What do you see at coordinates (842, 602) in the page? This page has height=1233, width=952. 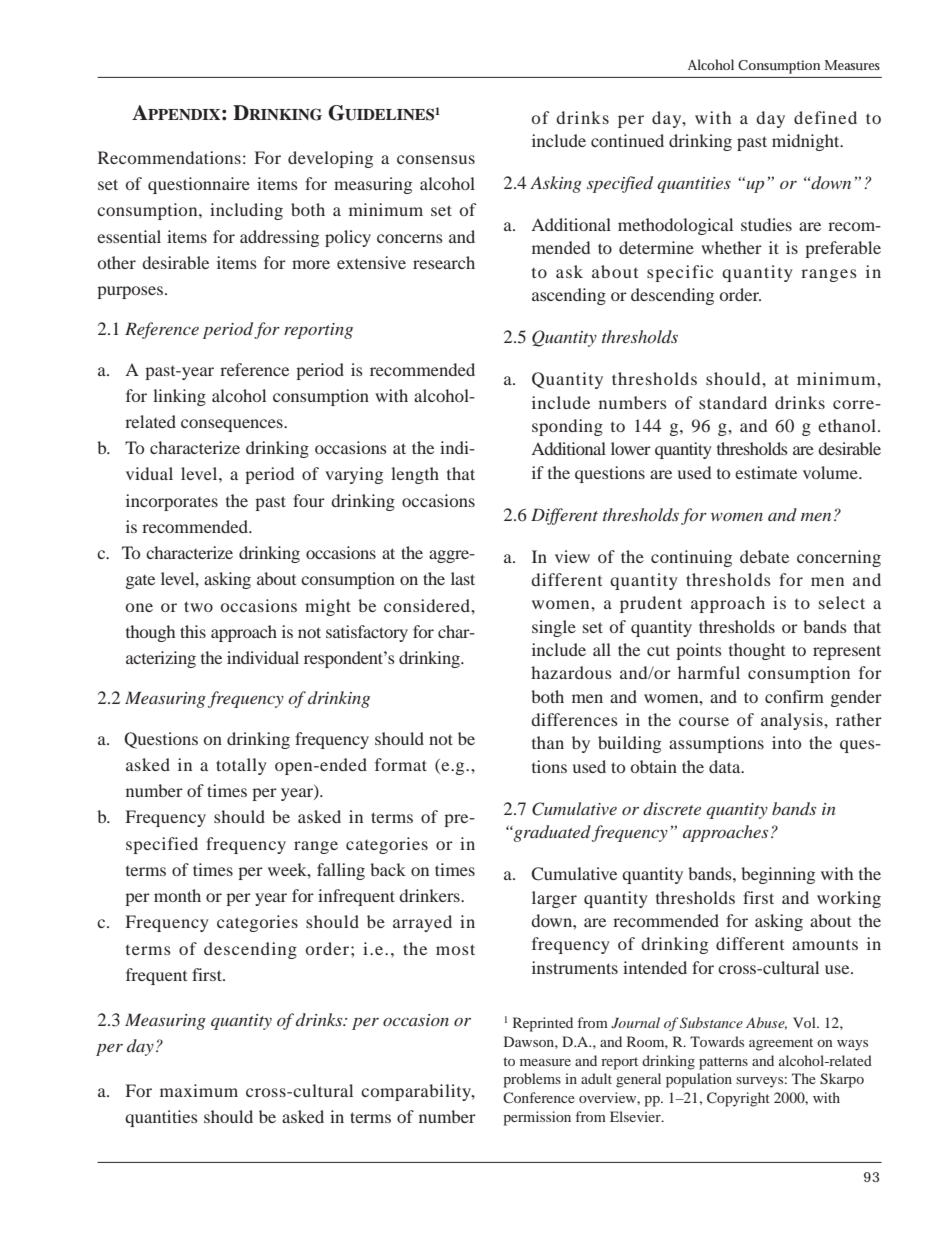 I see `select` at bounding box center [842, 602].
